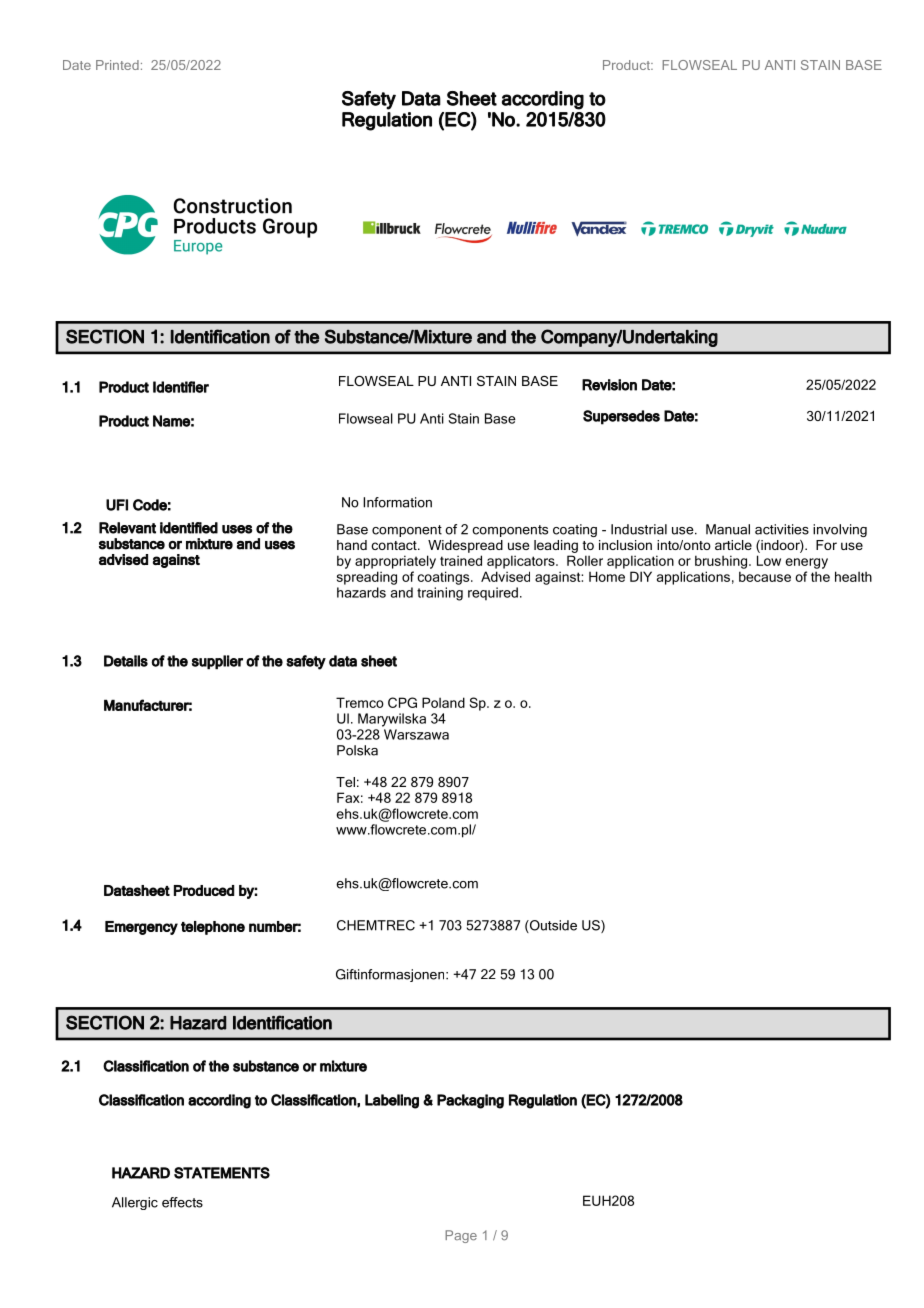  Describe the element at coordinates (470, 1101) in the screenshot. I see `Packaging` at that location.
